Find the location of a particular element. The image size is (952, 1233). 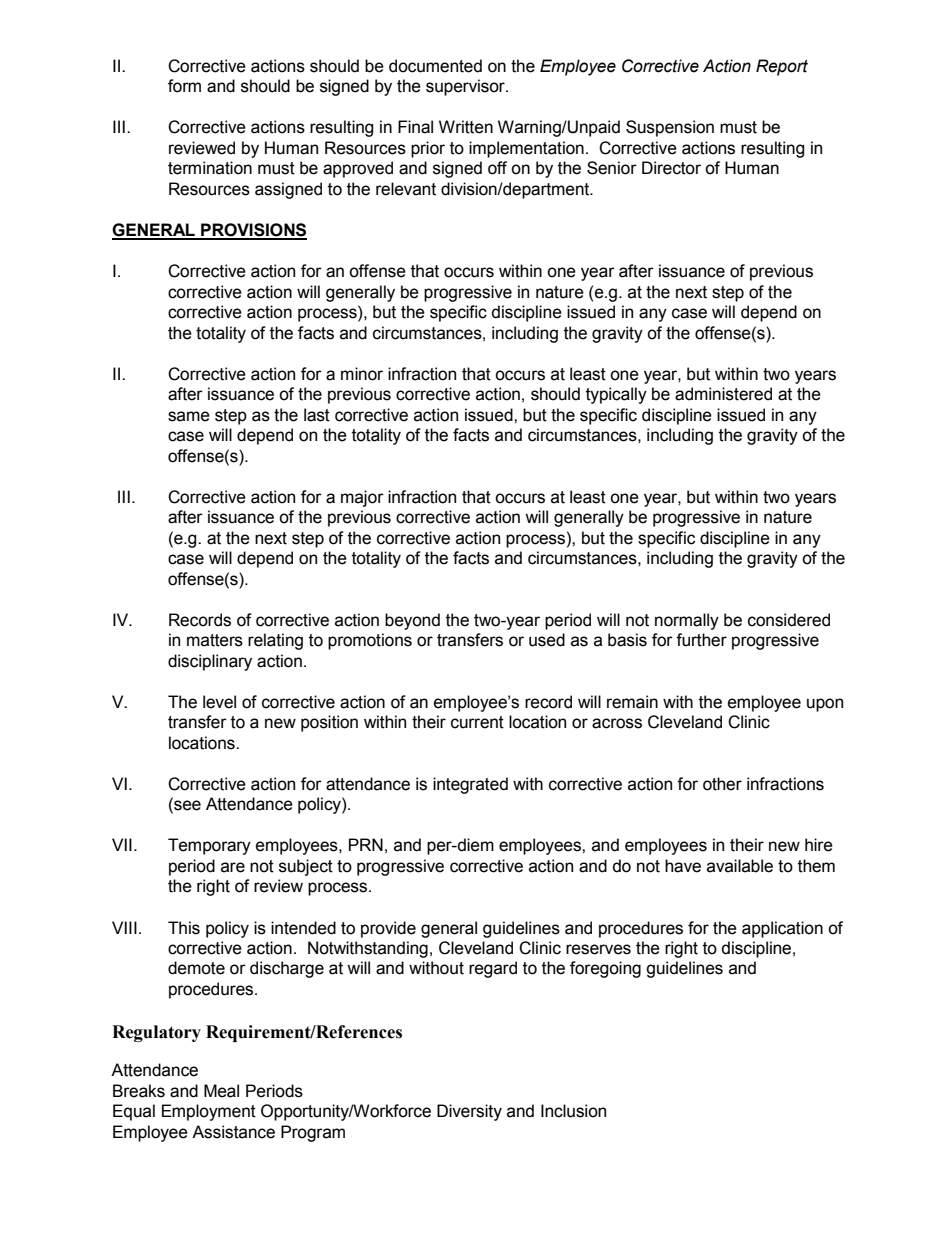

Diversity is located at coordinates (469, 1112).
